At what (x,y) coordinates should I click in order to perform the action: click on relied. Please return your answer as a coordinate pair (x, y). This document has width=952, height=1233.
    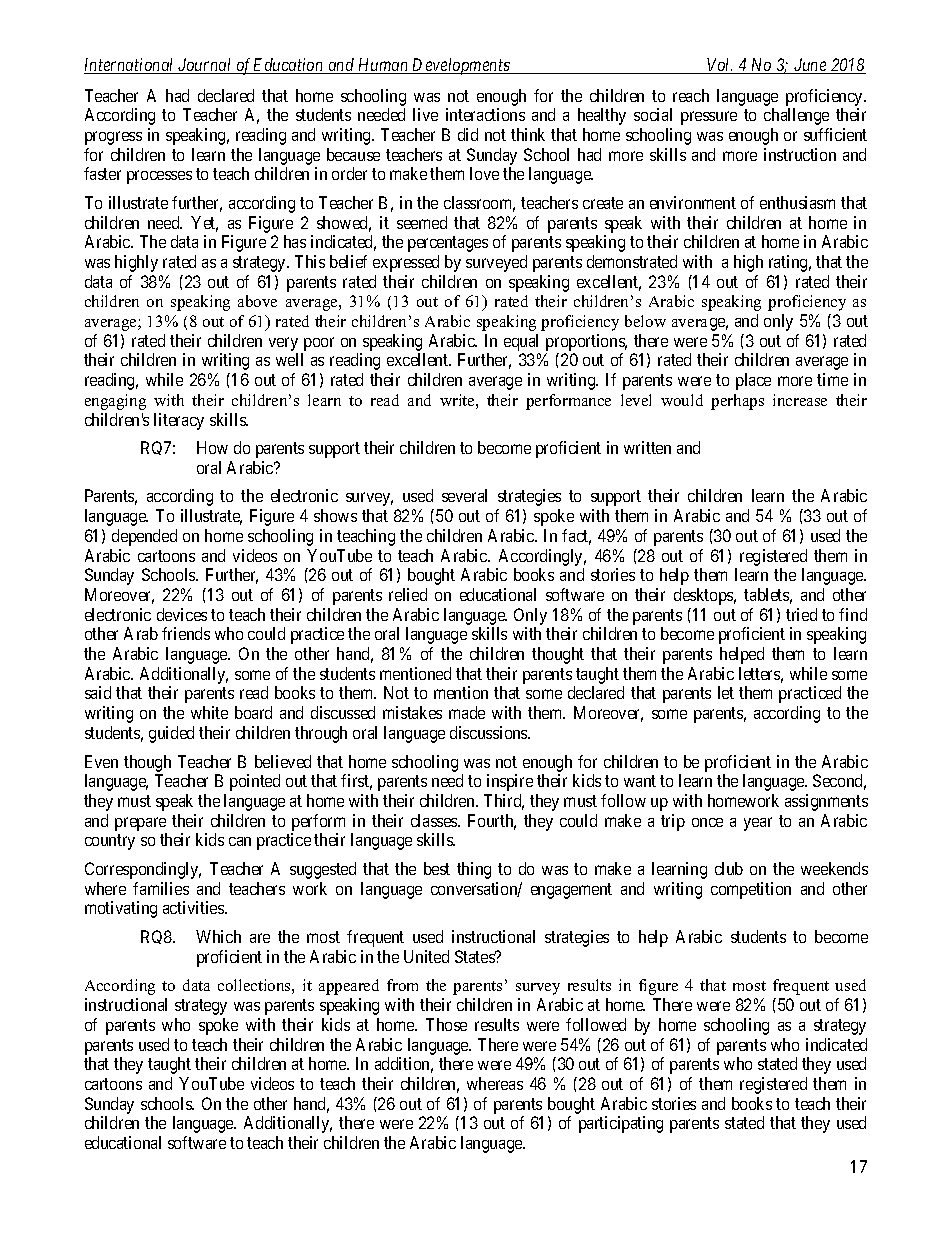
    Looking at the image, I should click on (408, 594).
